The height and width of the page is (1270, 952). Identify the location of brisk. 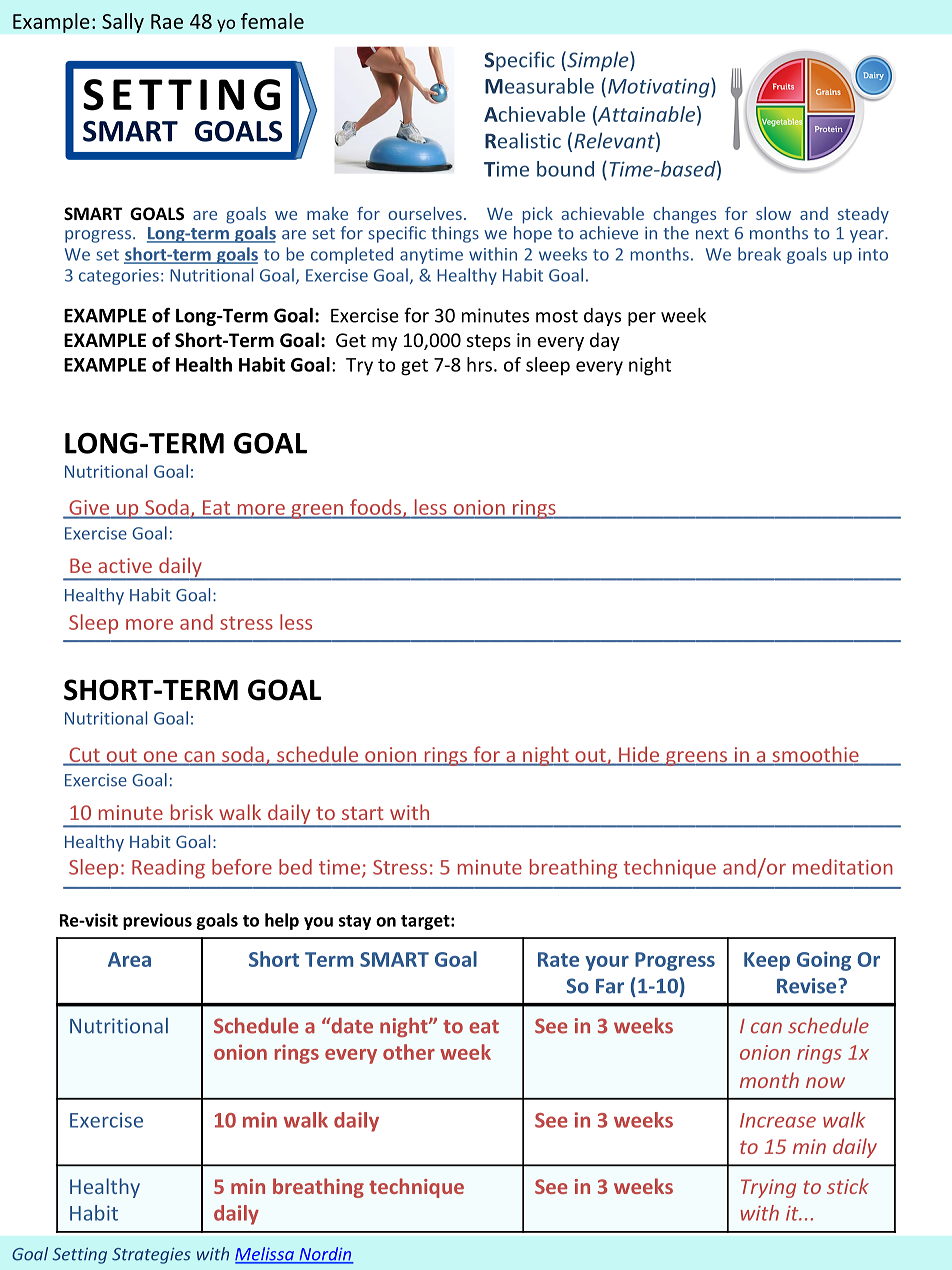
(192, 812).
